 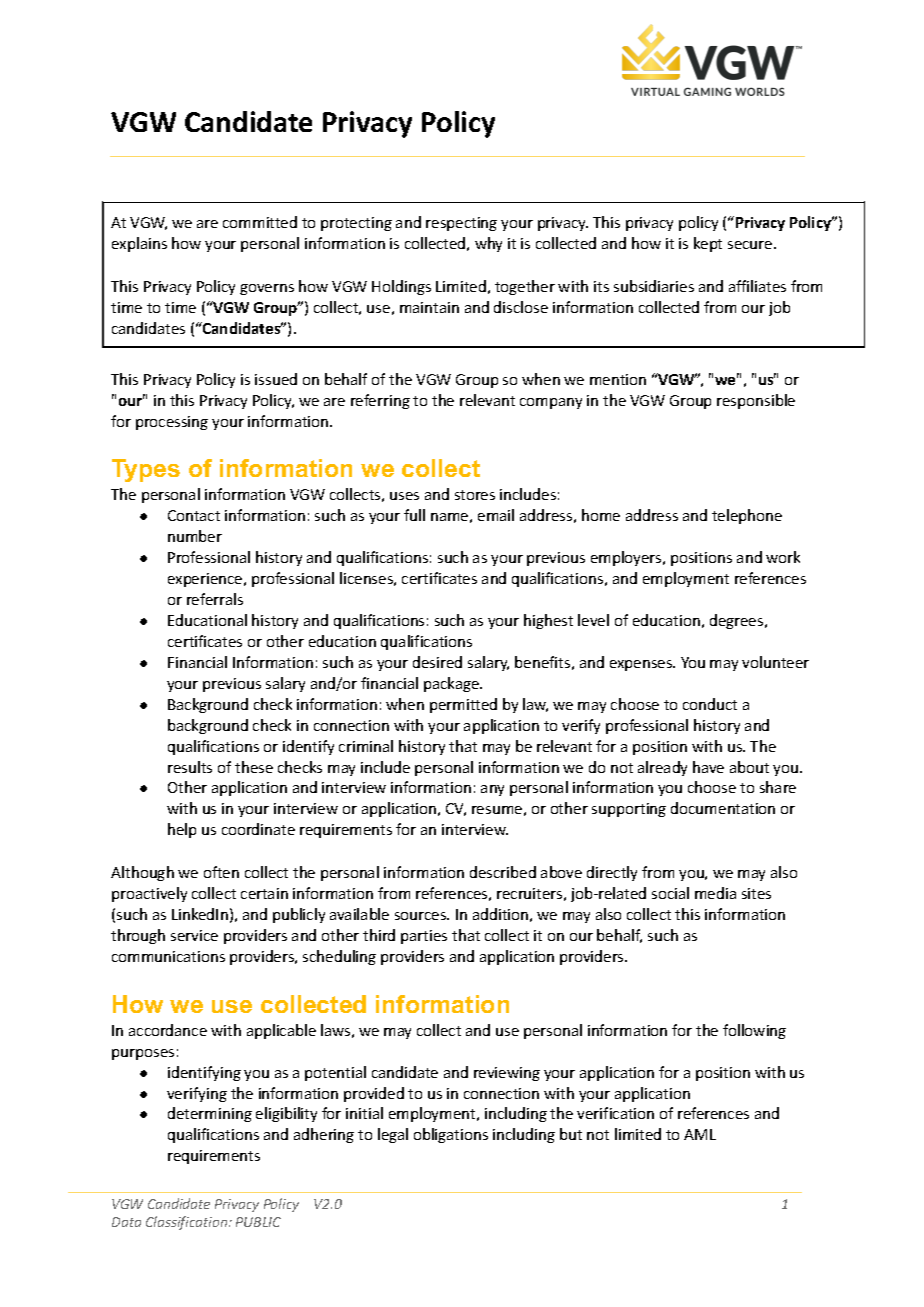 I want to click on stores, so click(x=475, y=495).
